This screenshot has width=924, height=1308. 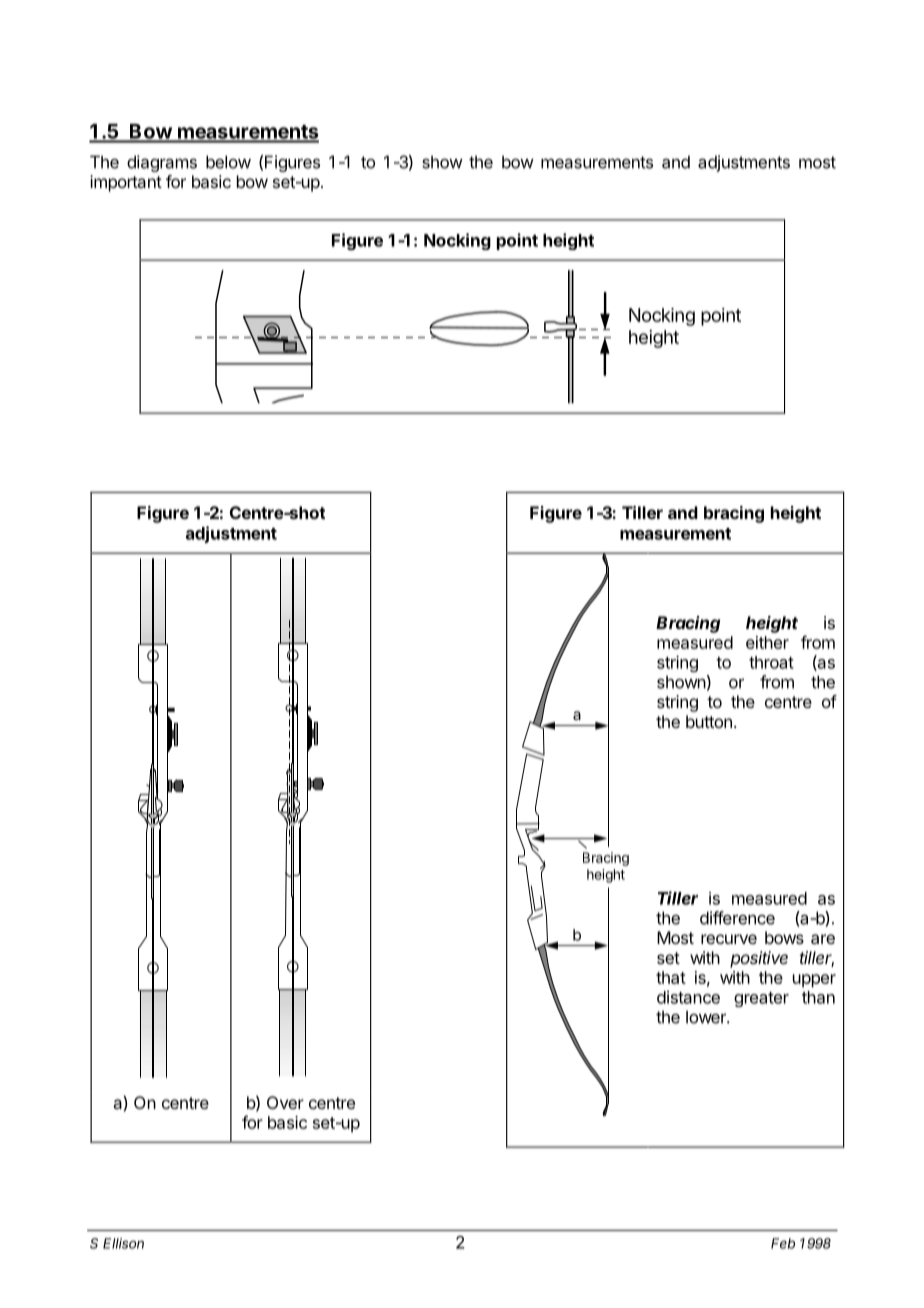 What do you see at coordinates (737, 918) in the screenshot?
I see `difference` at bounding box center [737, 918].
